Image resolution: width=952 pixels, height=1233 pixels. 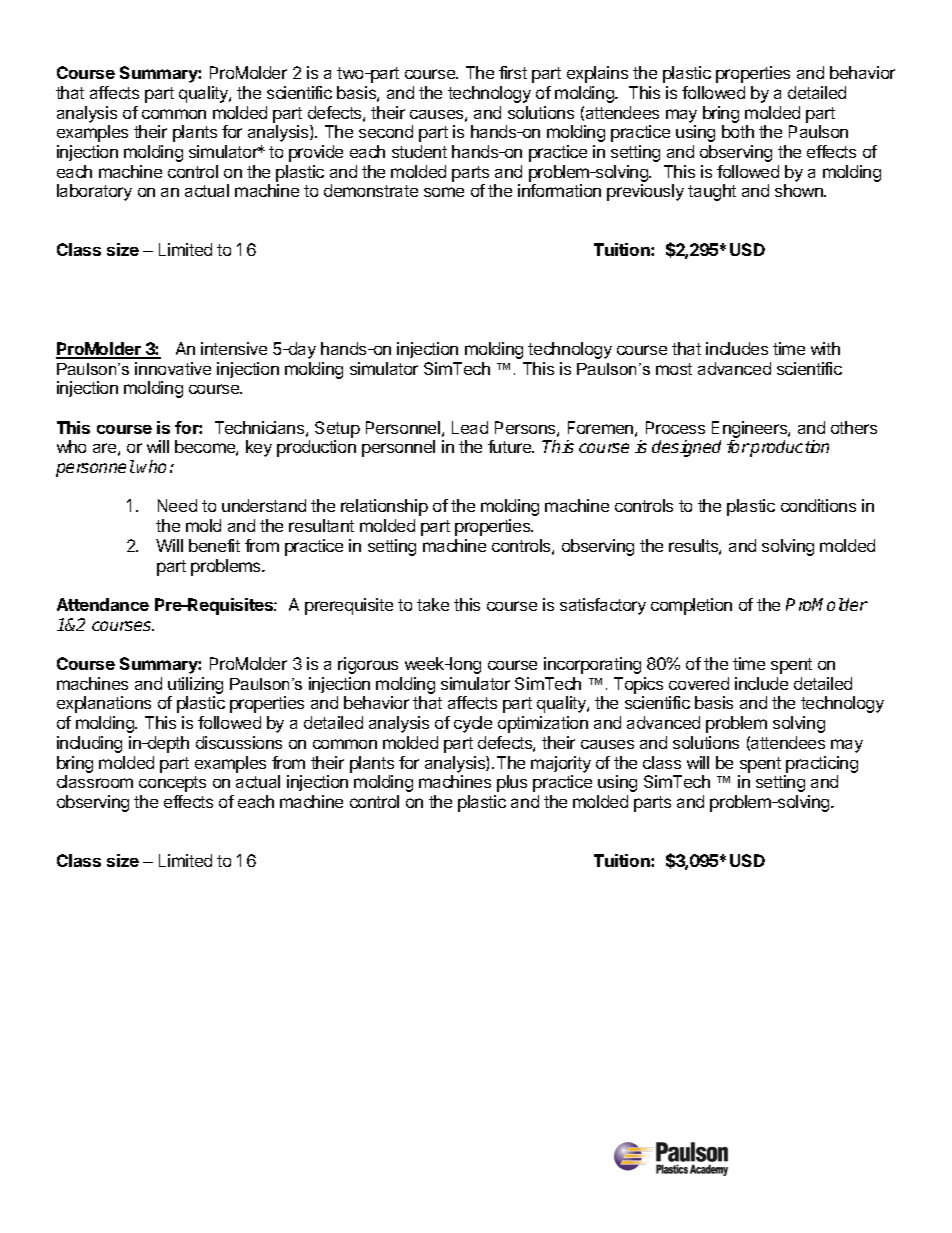 I want to click on both, so click(x=738, y=131).
